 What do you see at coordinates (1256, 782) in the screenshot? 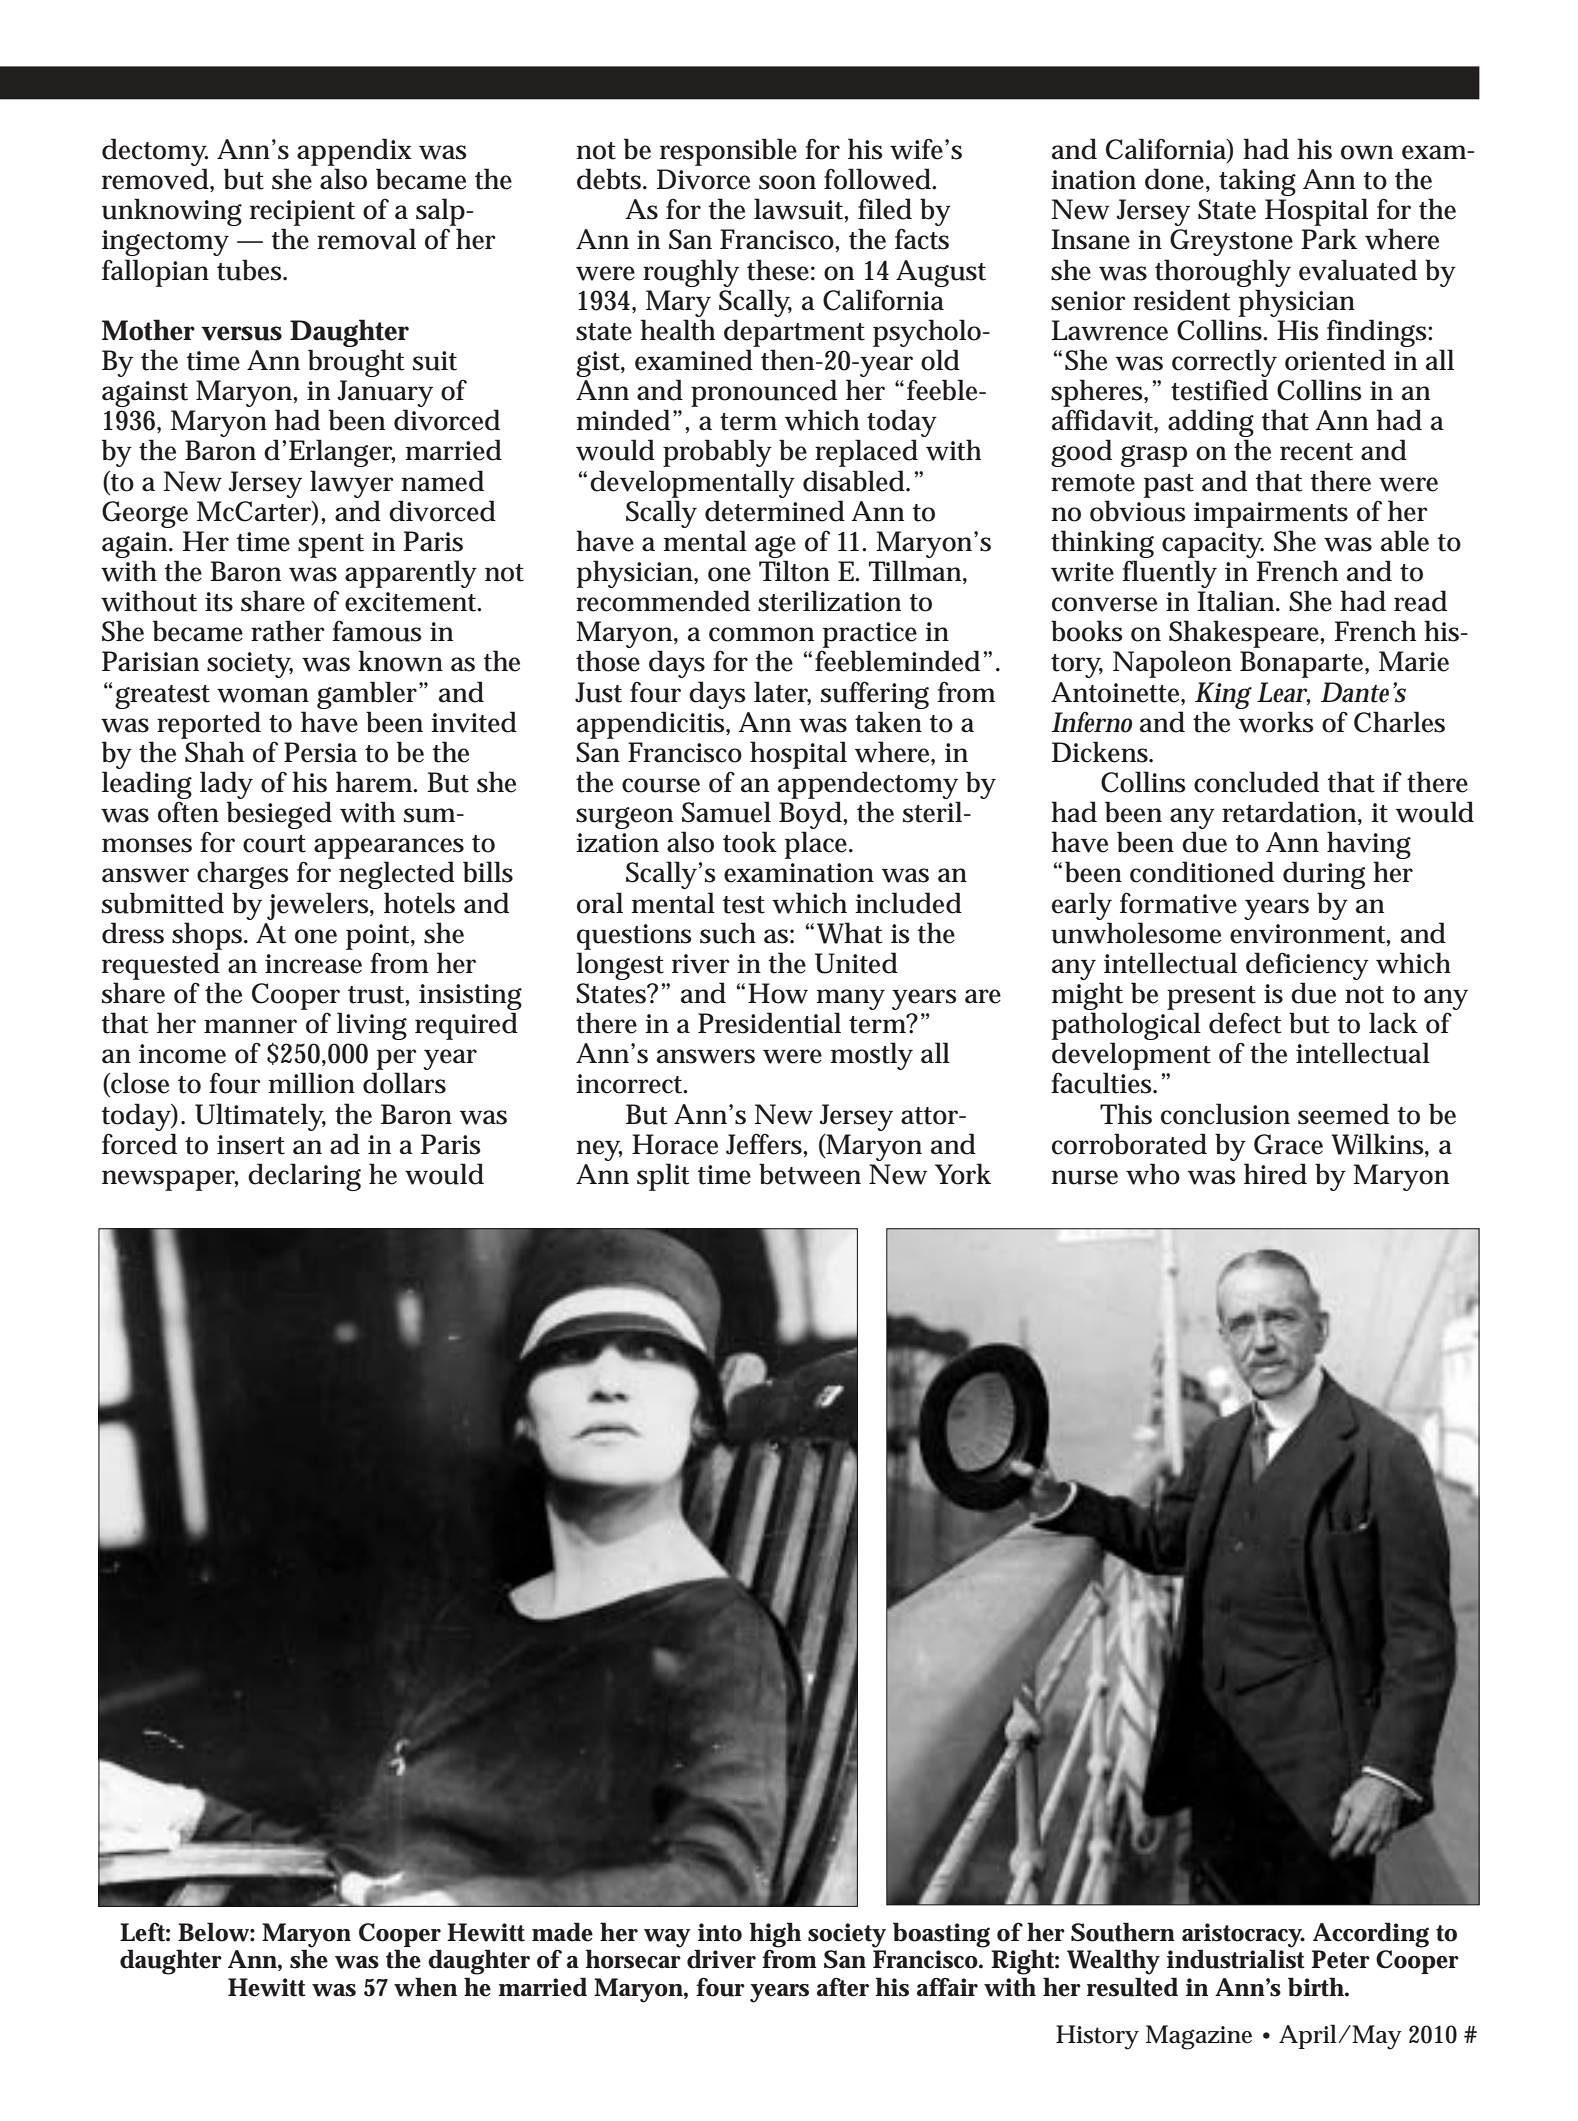
I see `concluded` at bounding box center [1256, 782].
